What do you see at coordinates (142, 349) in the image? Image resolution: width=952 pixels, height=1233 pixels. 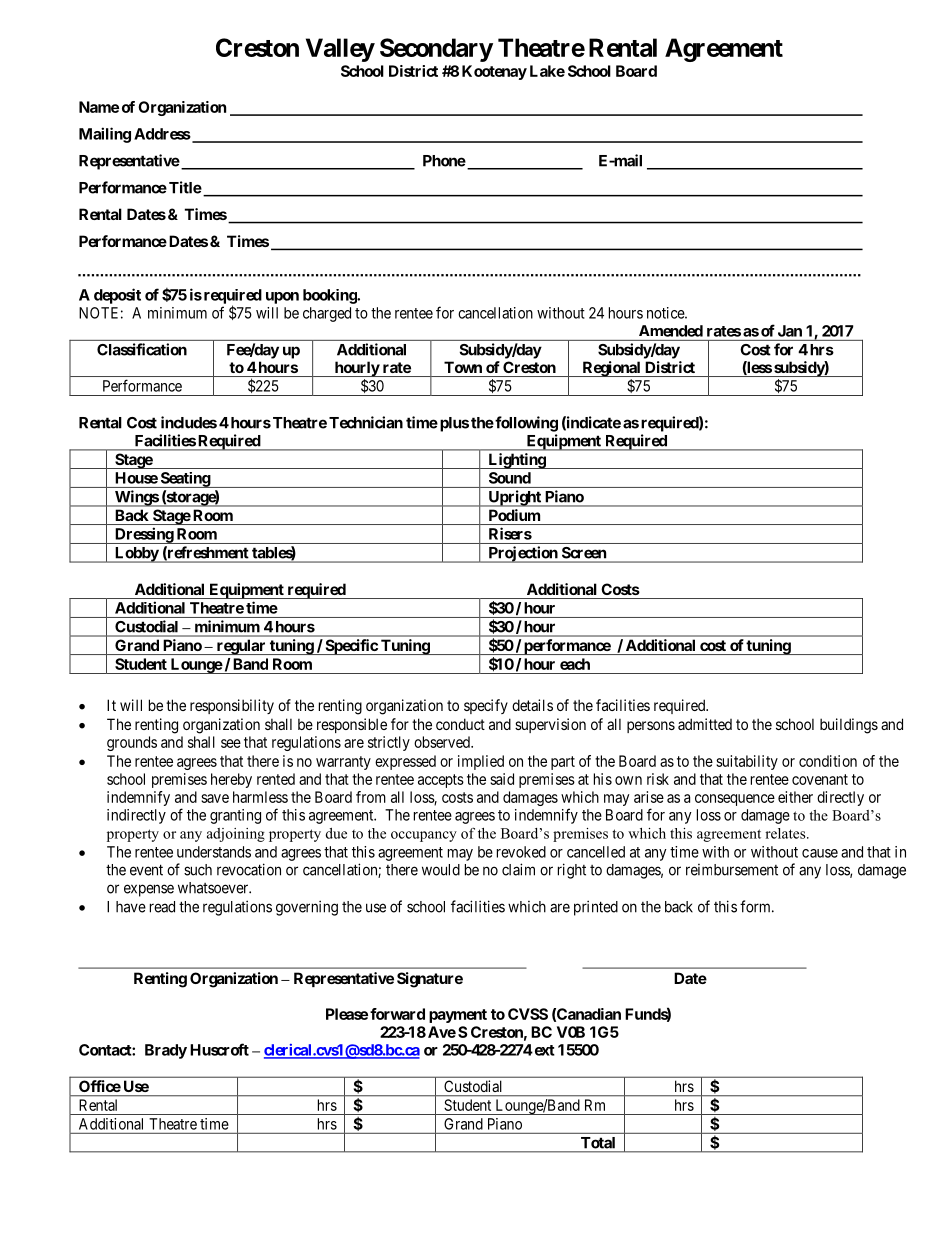 I see `Classification` at bounding box center [142, 349].
